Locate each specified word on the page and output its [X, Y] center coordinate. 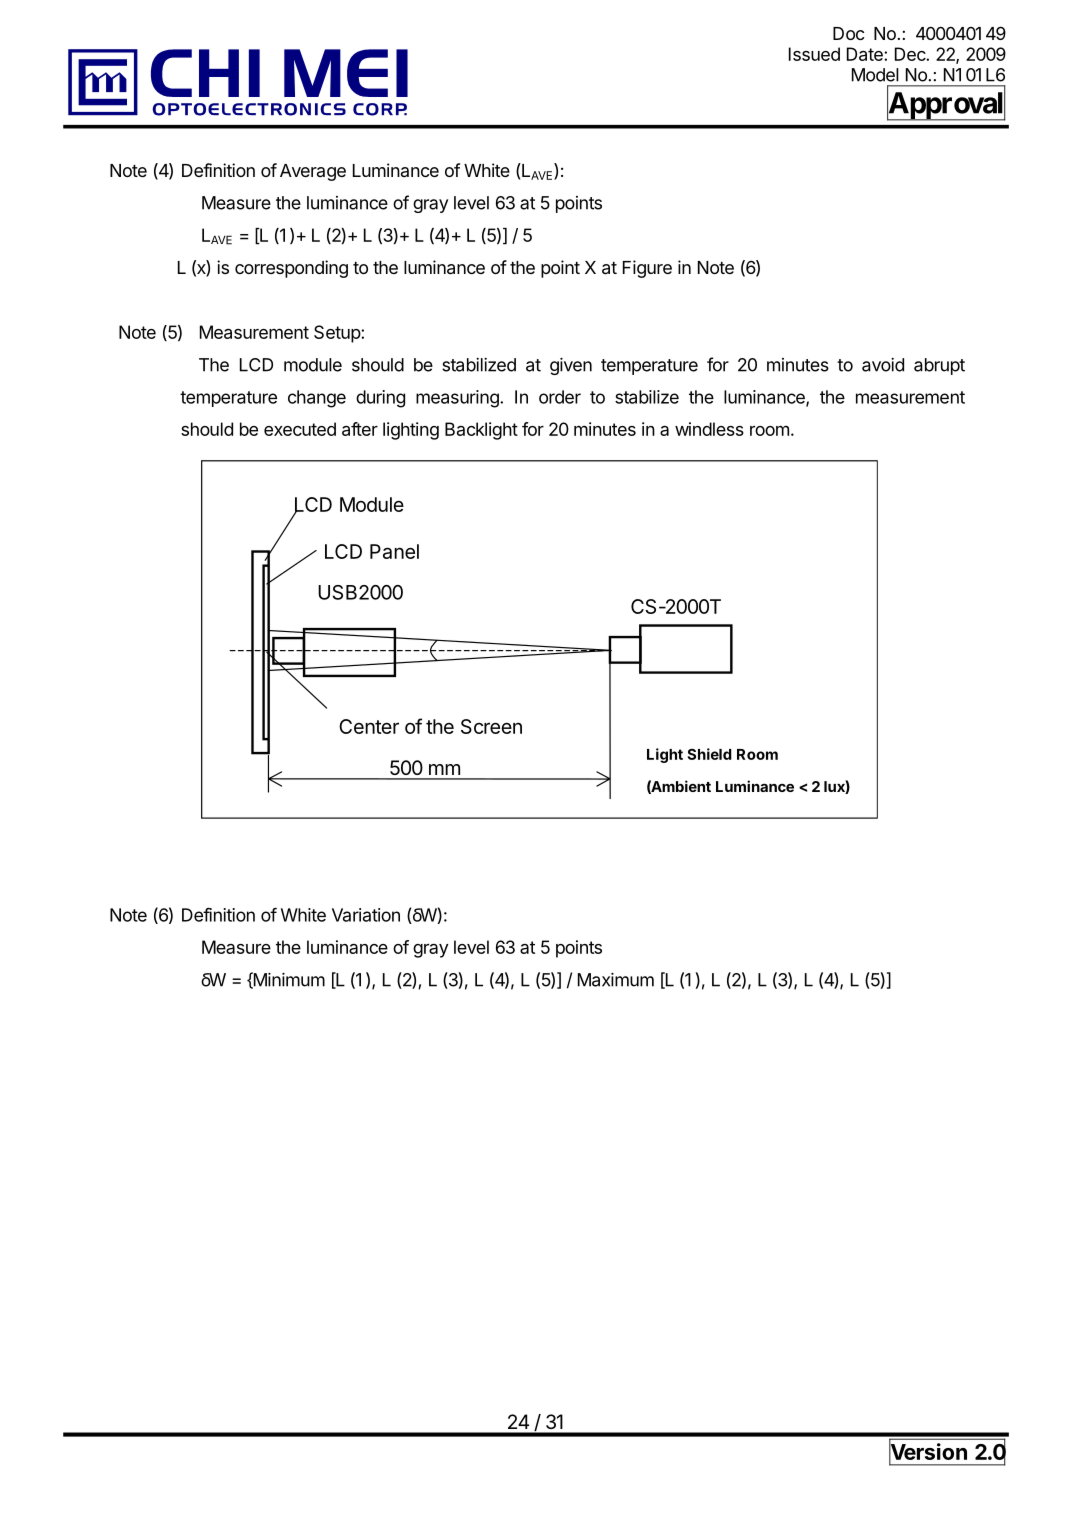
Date [866, 54]
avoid [883, 365]
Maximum [616, 980]
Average [313, 172]
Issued [814, 54]
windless [709, 429]
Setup [338, 334]
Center [369, 726]
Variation [366, 915]
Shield [710, 754]
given [571, 366]
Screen [491, 726]
